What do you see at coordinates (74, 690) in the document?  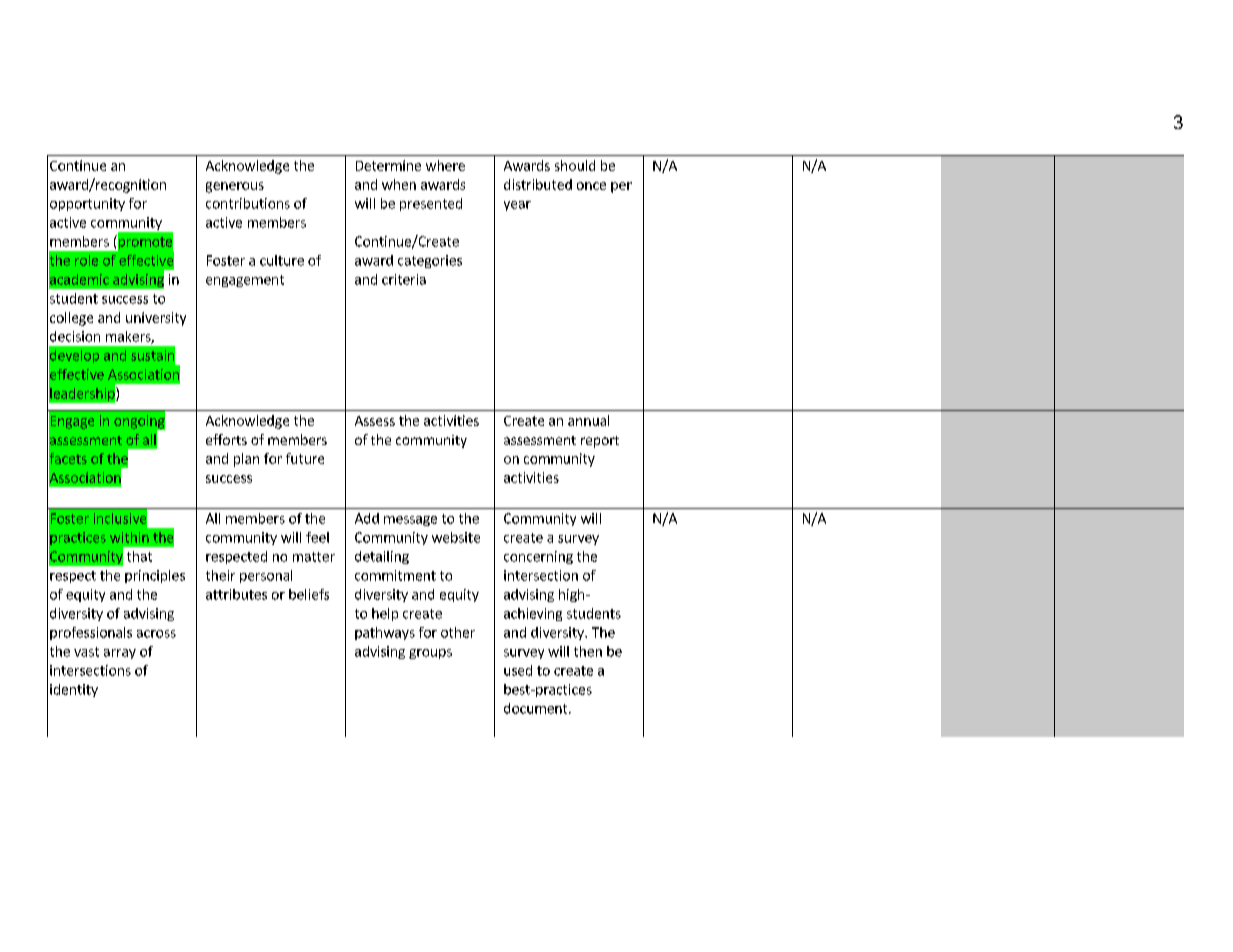 I see `identity` at bounding box center [74, 690].
